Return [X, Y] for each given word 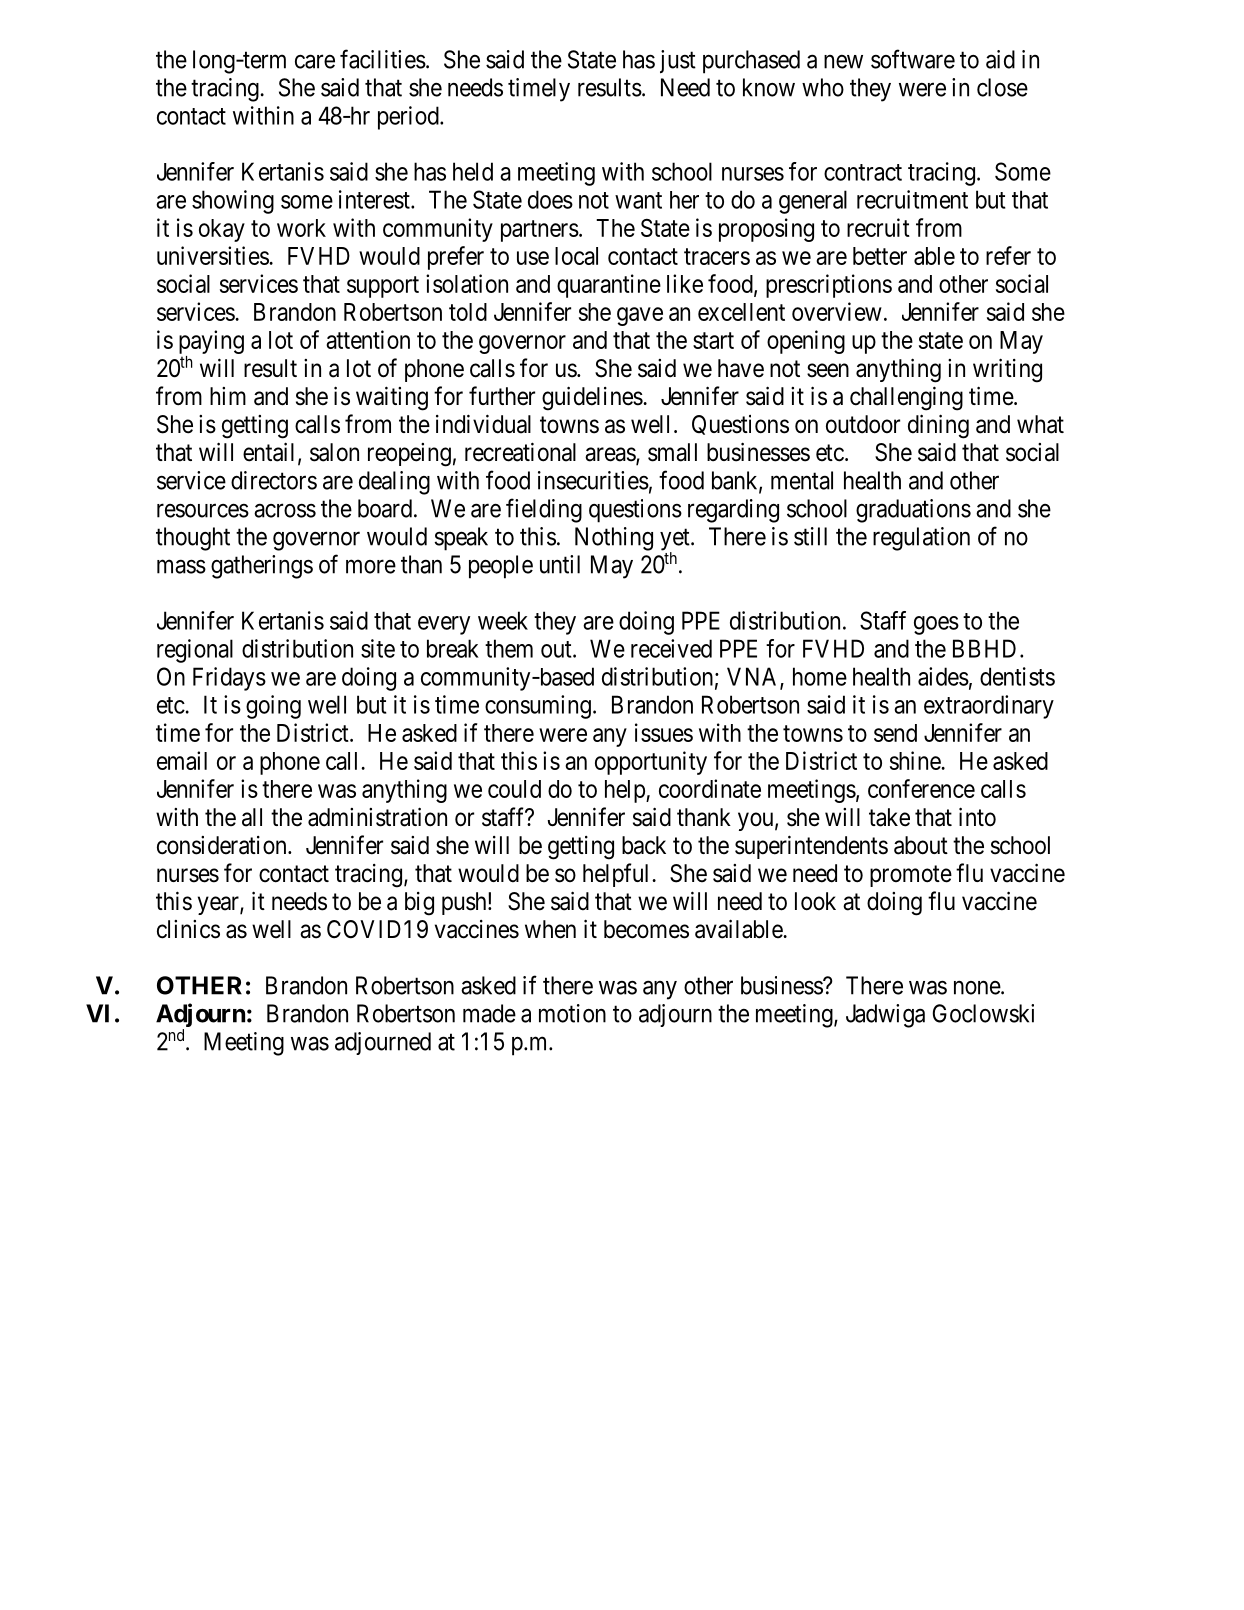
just [678, 62]
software [913, 59]
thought [193, 539]
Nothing [614, 539]
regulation [921, 539]
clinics [188, 929]
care [315, 62]
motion [572, 1013]
